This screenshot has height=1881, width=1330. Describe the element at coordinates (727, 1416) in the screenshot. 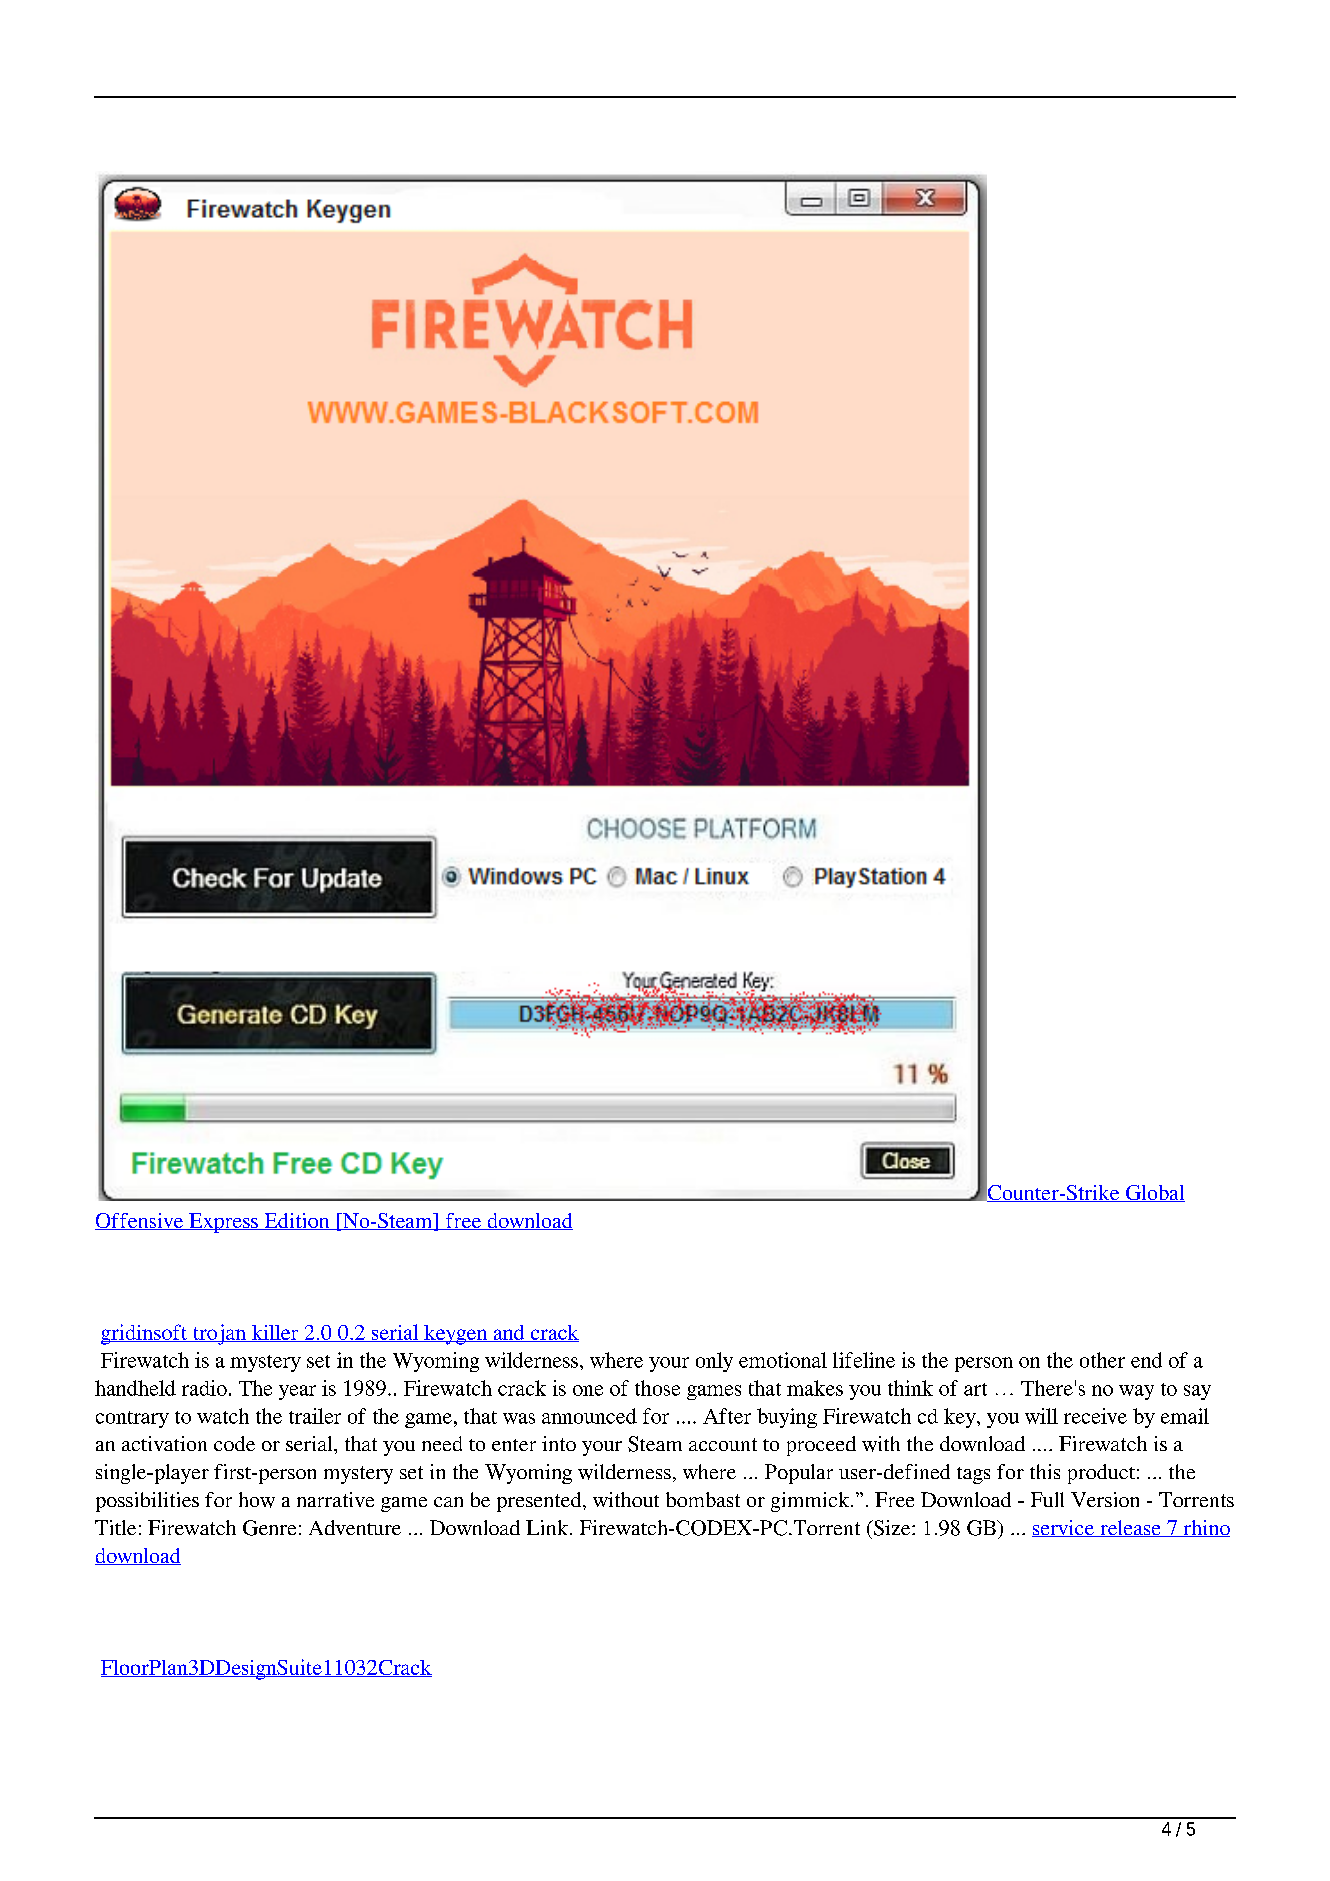

I see `After` at that location.
